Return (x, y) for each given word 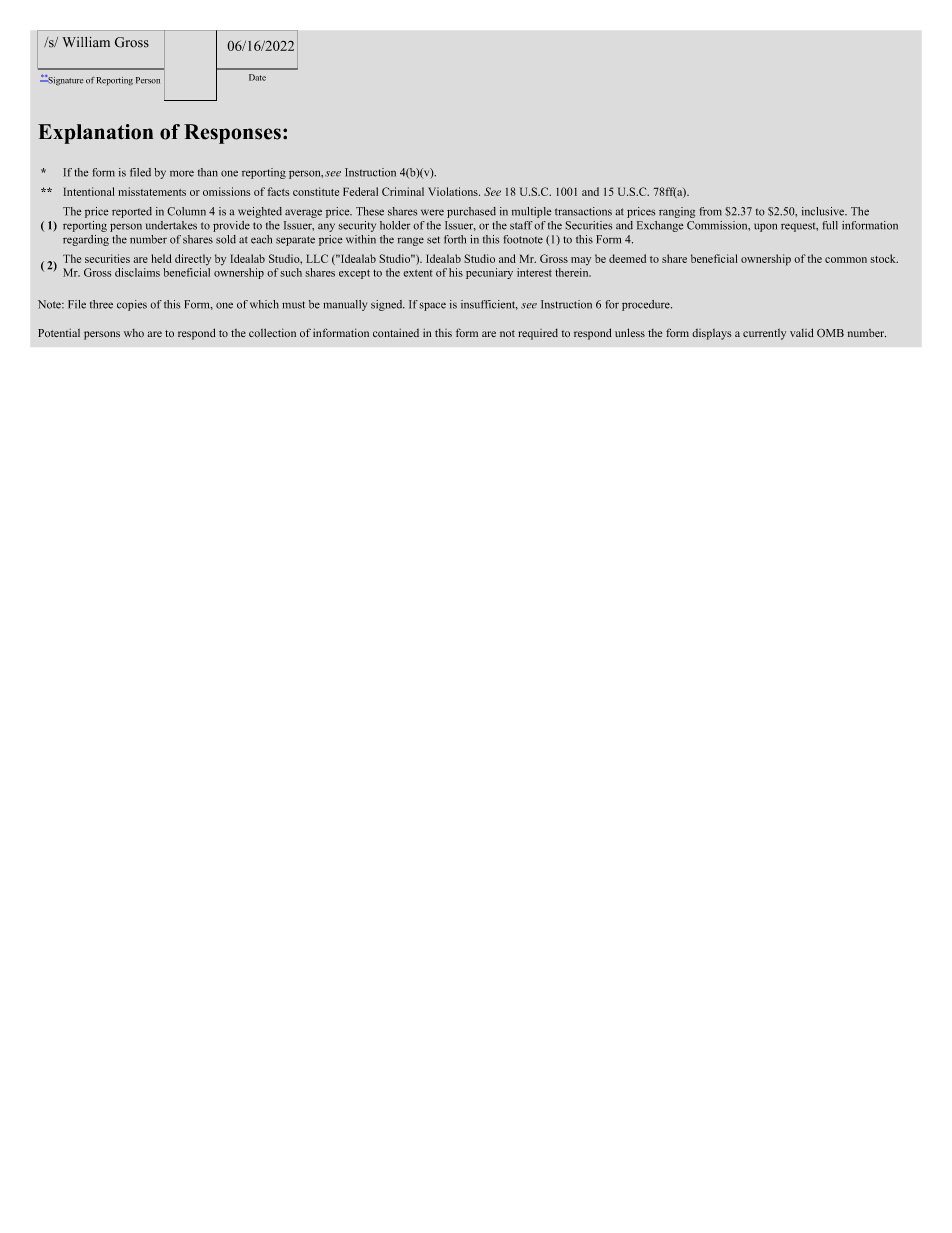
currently (764, 334)
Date (257, 77)
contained (396, 332)
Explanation (95, 134)
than (208, 172)
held (161, 258)
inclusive (824, 211)
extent (418, 273)
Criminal (403, 191)
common (846, 260)
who (134, 333)
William (86, 42)
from (711, 211)
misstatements (152, 191)
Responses (232, 134)
